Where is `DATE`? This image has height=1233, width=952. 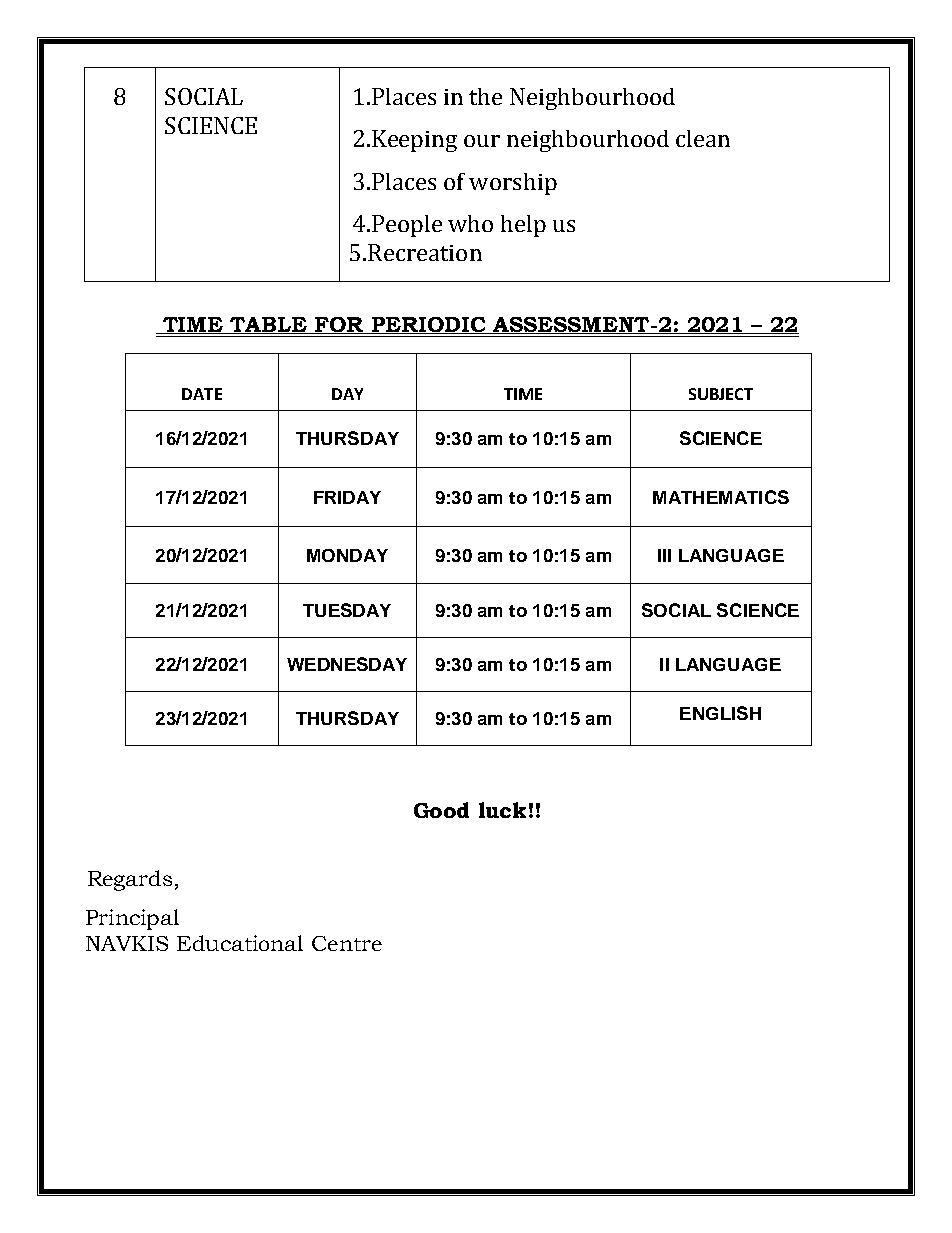 DATE is located at coordinates (202, 394).
